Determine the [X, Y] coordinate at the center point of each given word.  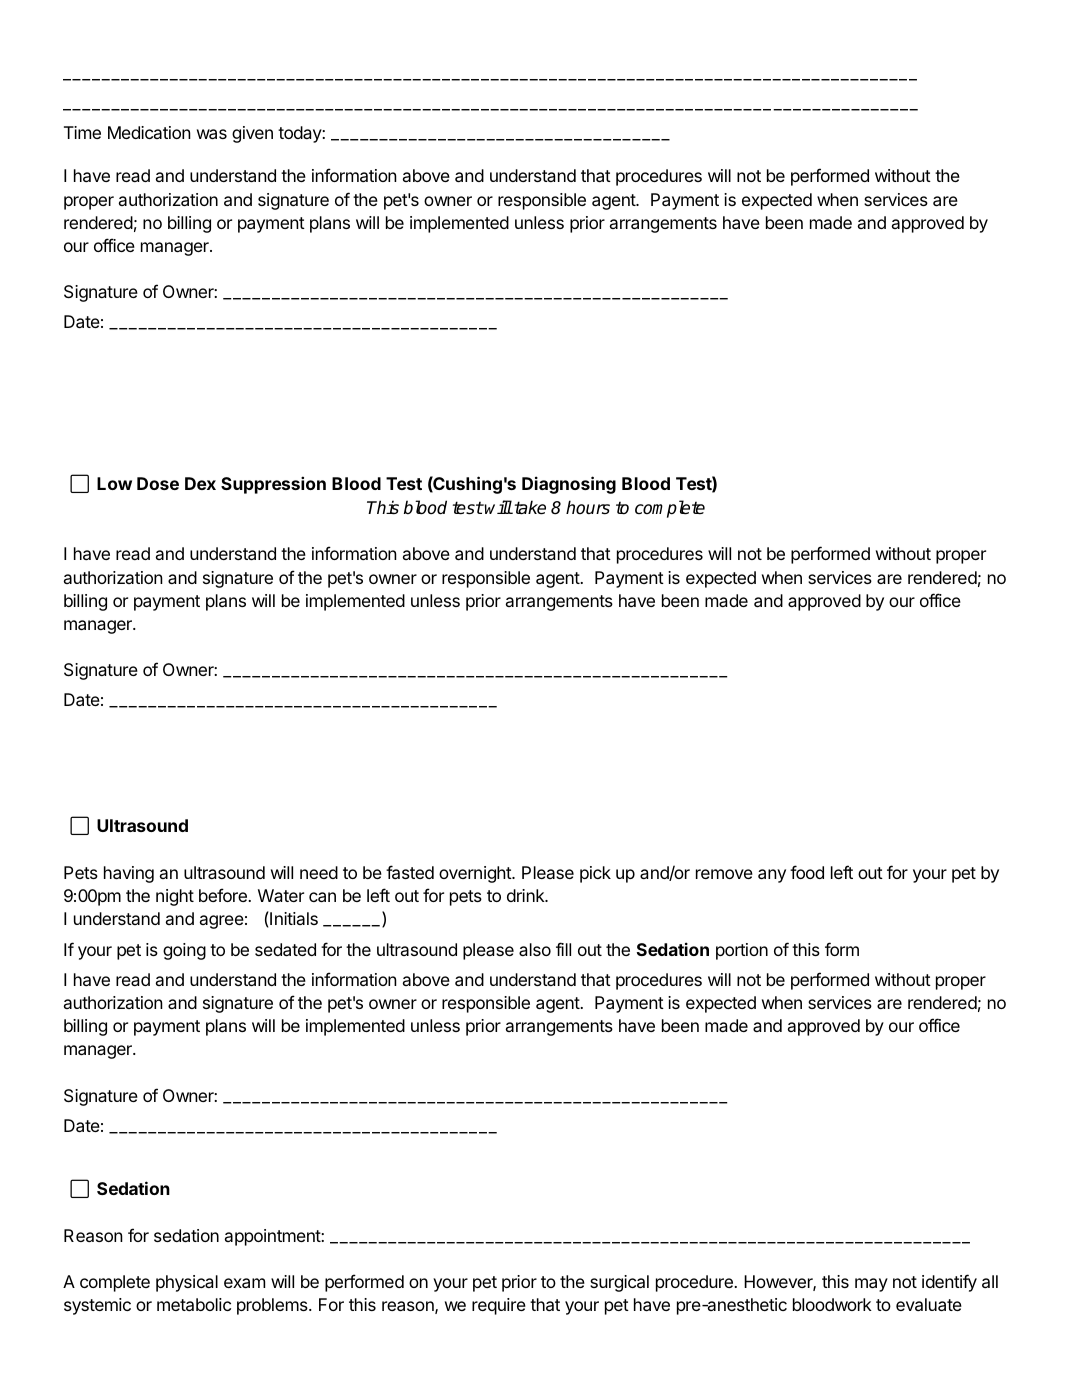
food [807, 872]
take [529, 507]
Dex [200, 483]
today [300, 134]
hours [588, 507]
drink [527, 895]
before [224, 895]
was [212, 134]
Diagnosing [569, 485]
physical [187, 1283]
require [499, 1306]
